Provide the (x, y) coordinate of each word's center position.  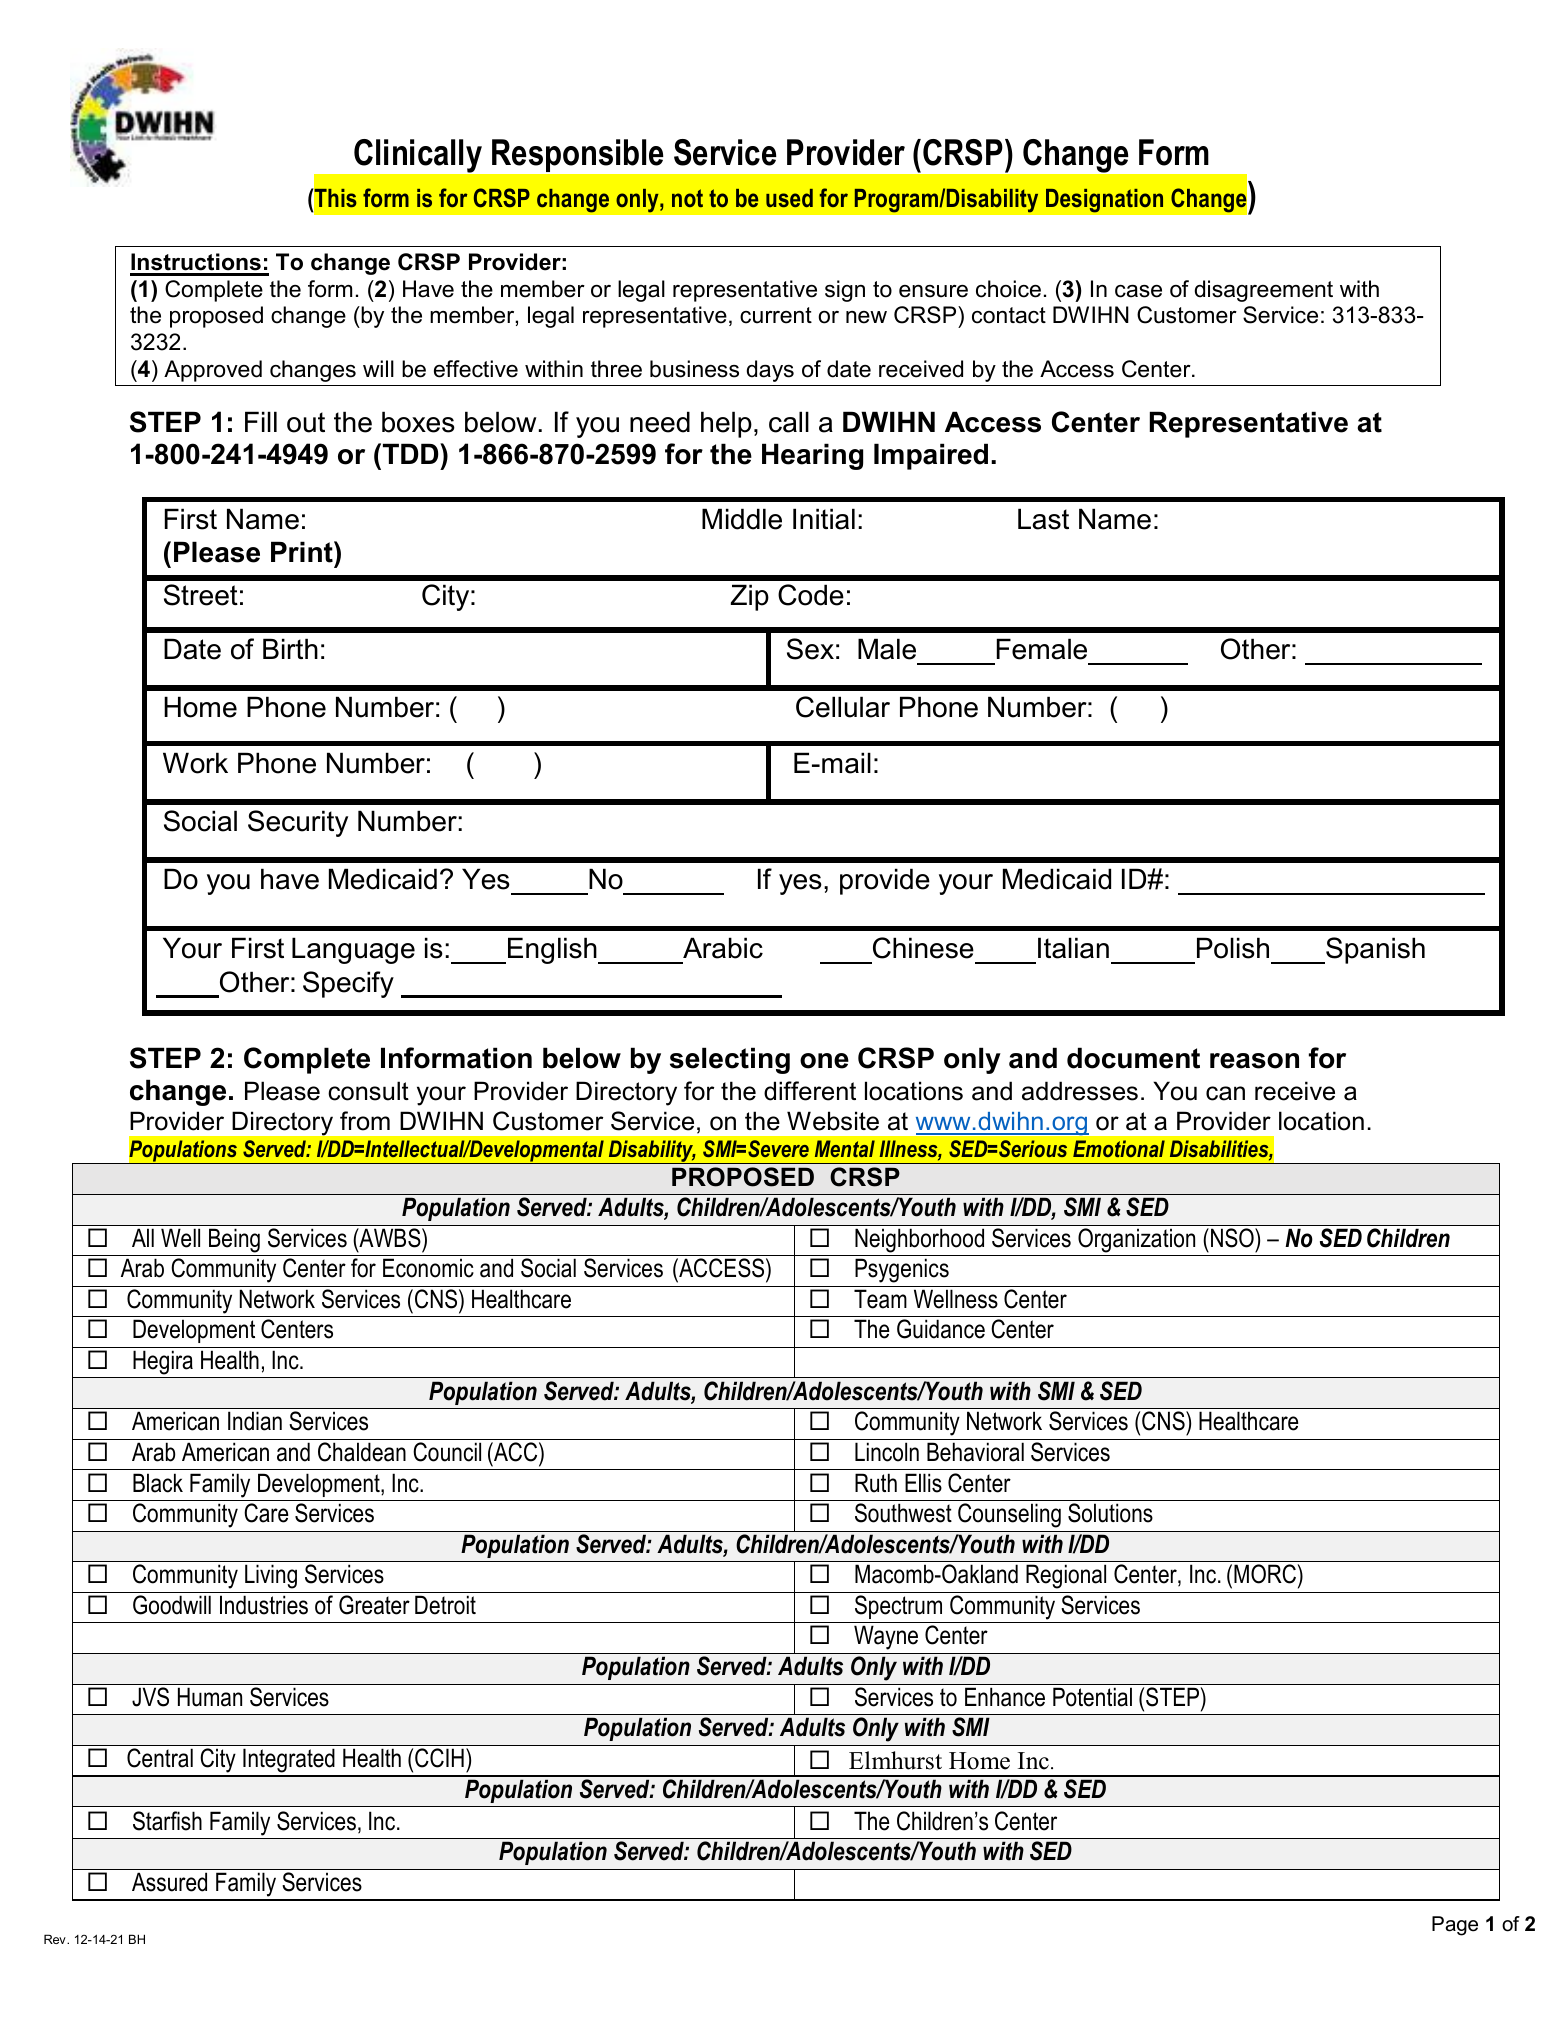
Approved (213, 371)
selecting (730, 1060)
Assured (169, 1882)
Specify (348, 984)
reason (1254, 1061)
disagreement (1264, 291)
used (789, 198)
